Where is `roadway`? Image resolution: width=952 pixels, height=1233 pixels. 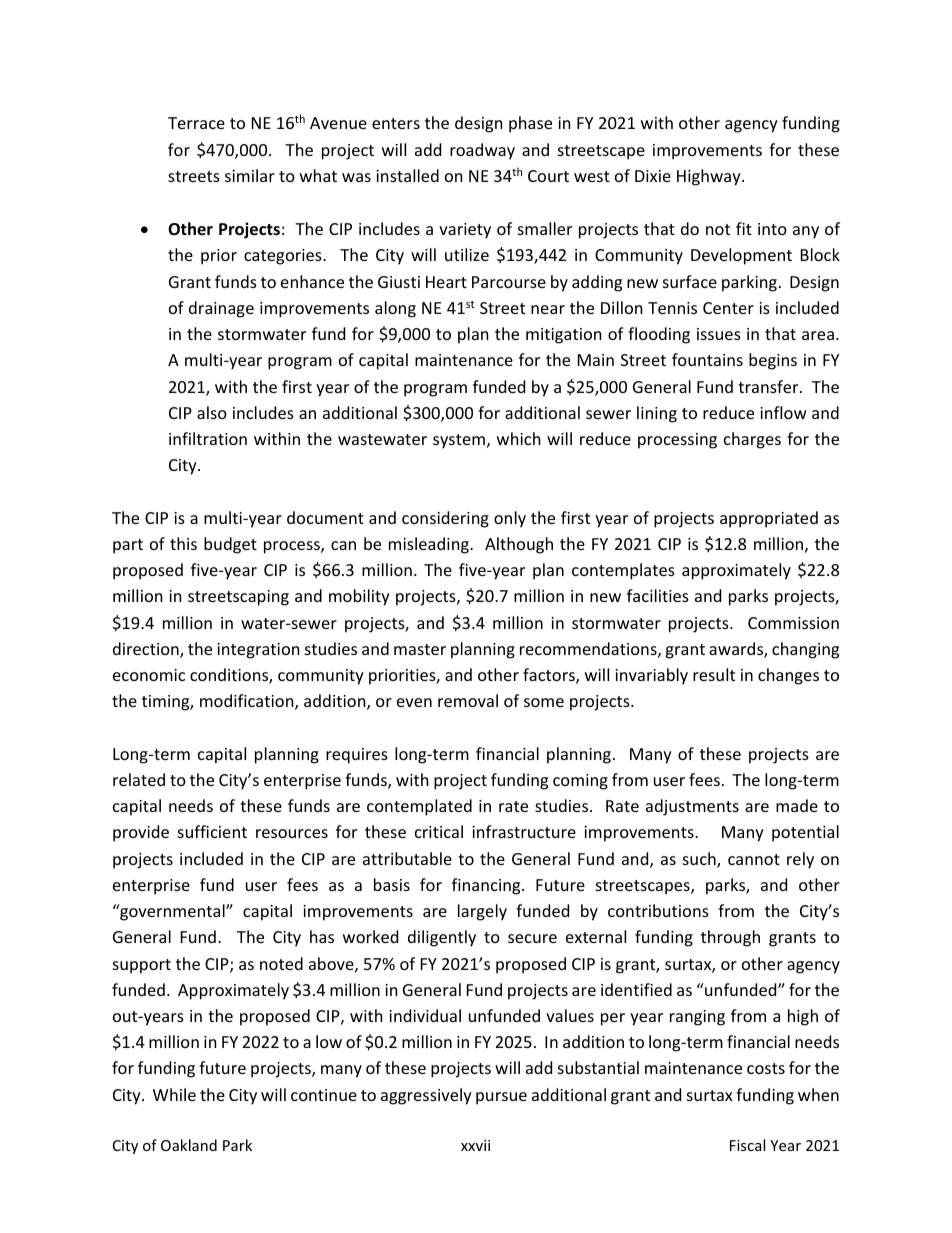 roadway is located at coordinates (482, 151).
